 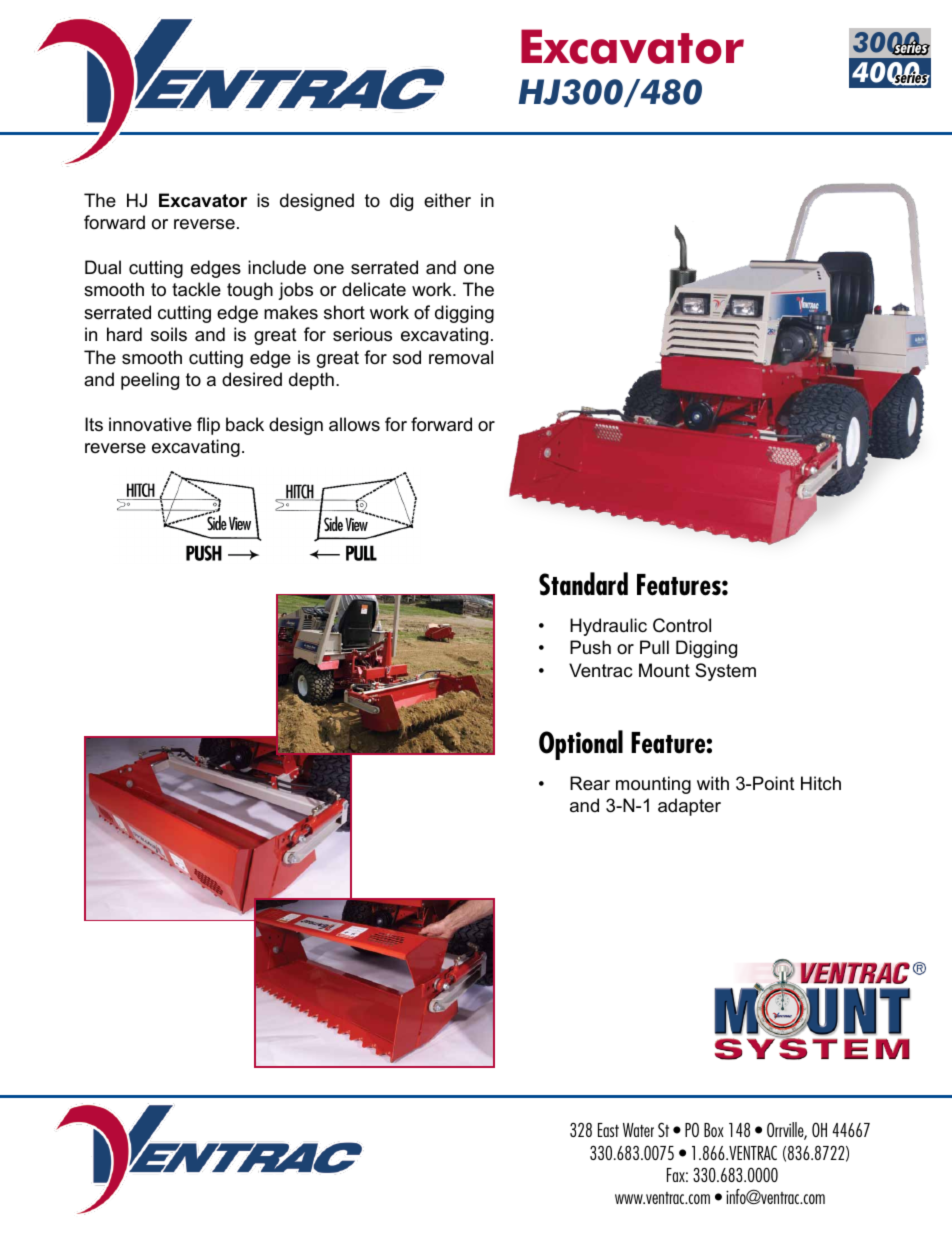 I want to click on East, so click(x=608, y=1130).
